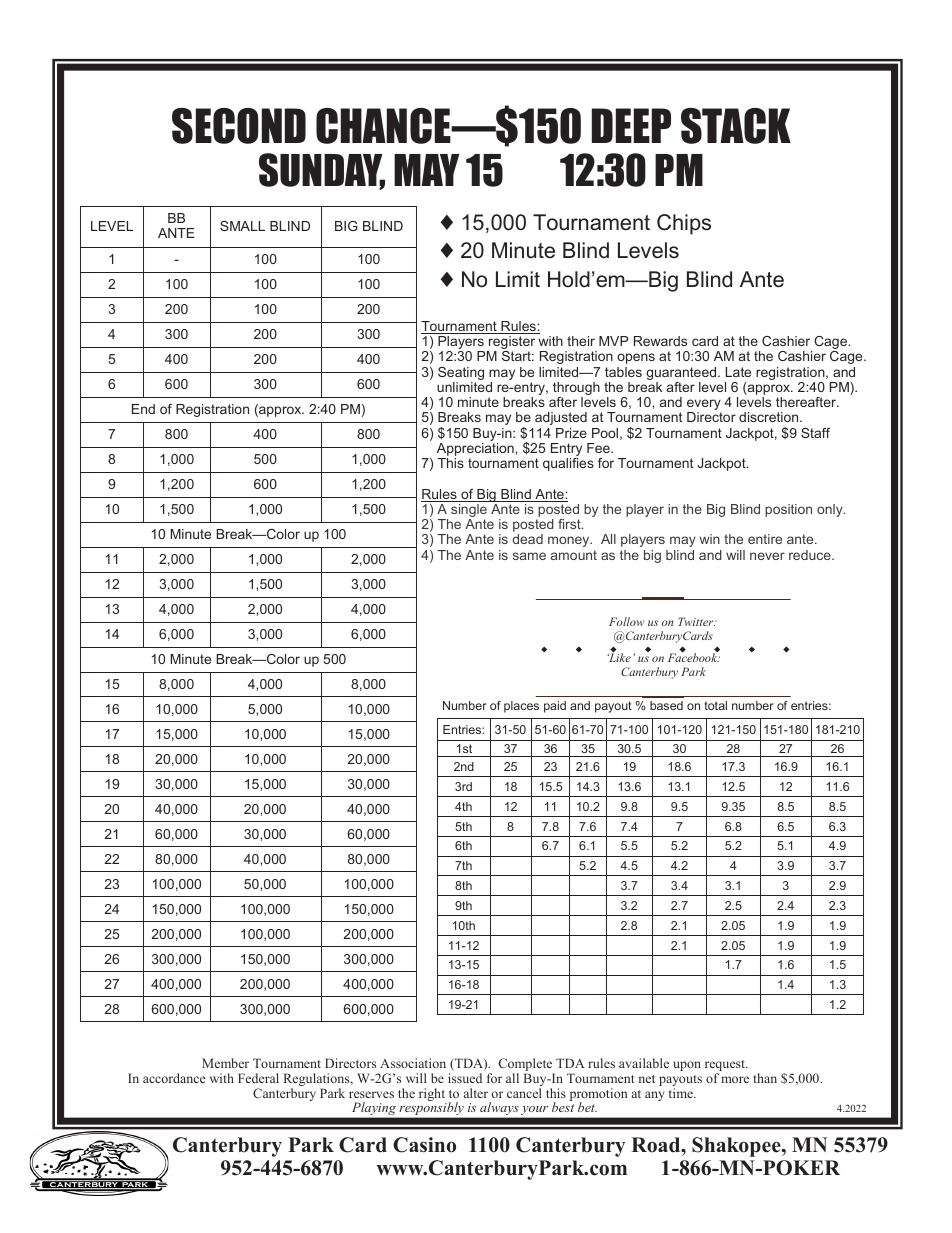 Image resolution: width=952 pixels, height=1233 pixels. Describe the element at coordinates (258, 1078) in the document. I see `Federal` at that location.
